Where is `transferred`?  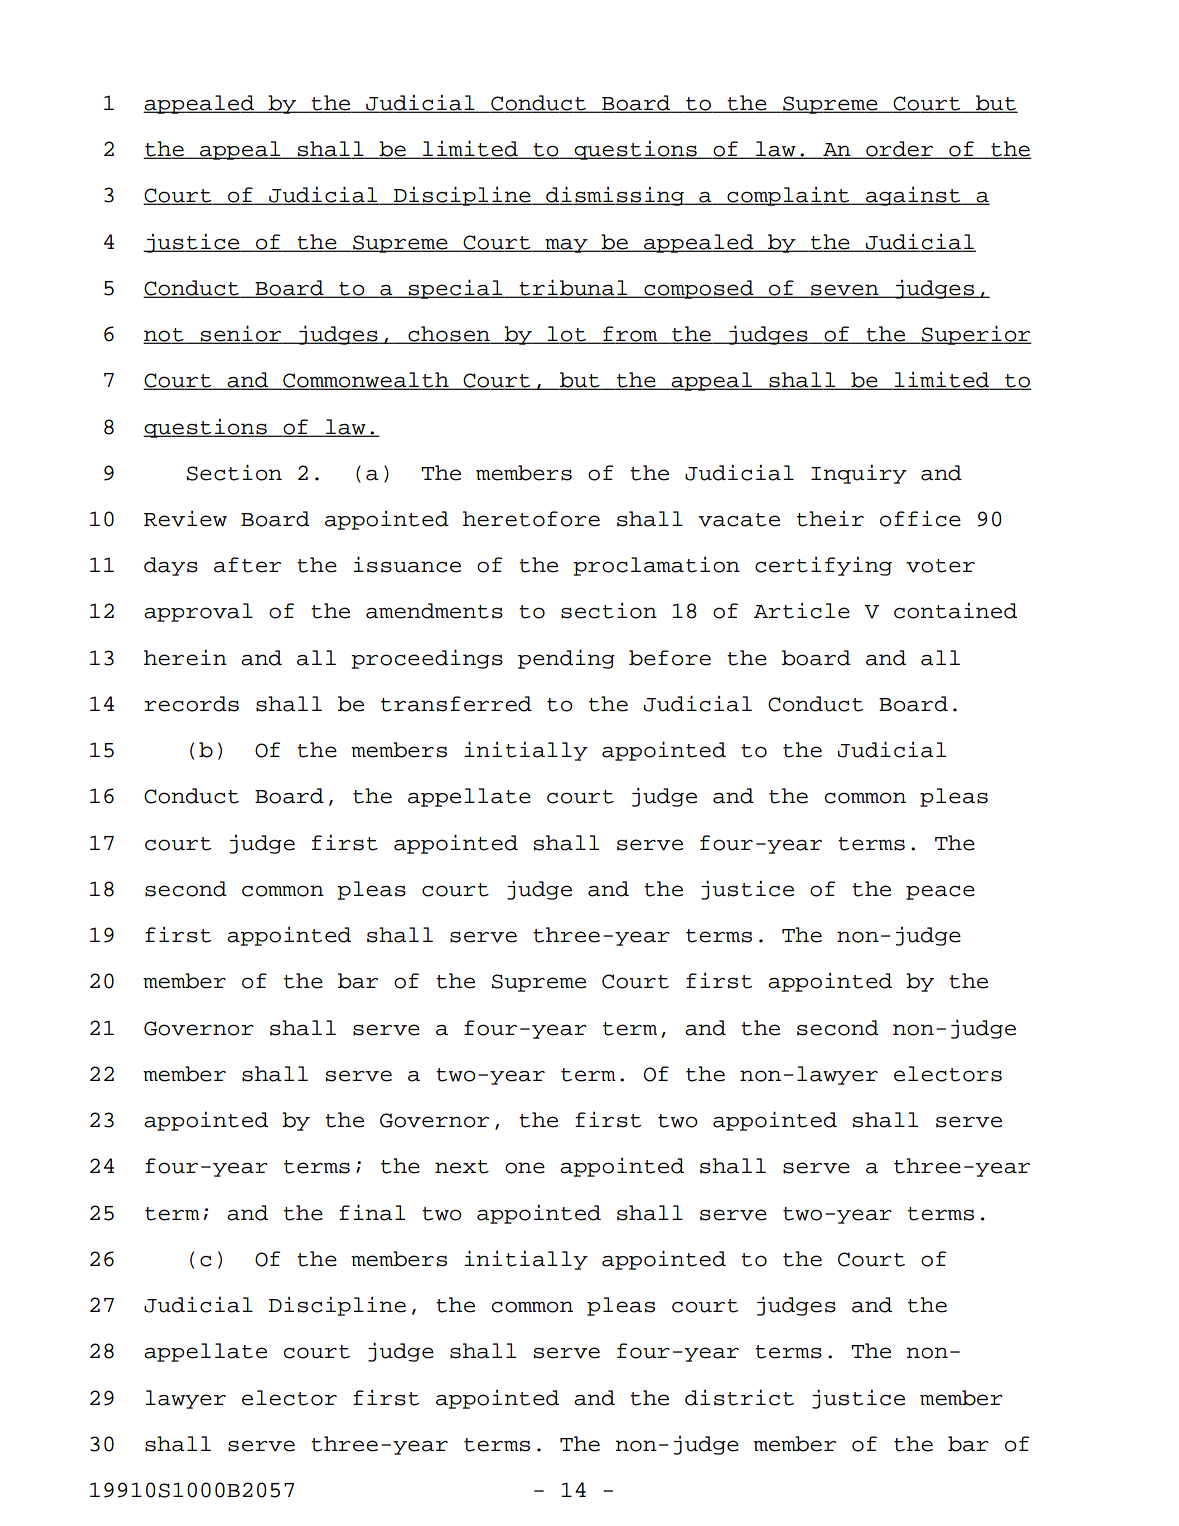
transferred is located at coordinates (456, 704).
